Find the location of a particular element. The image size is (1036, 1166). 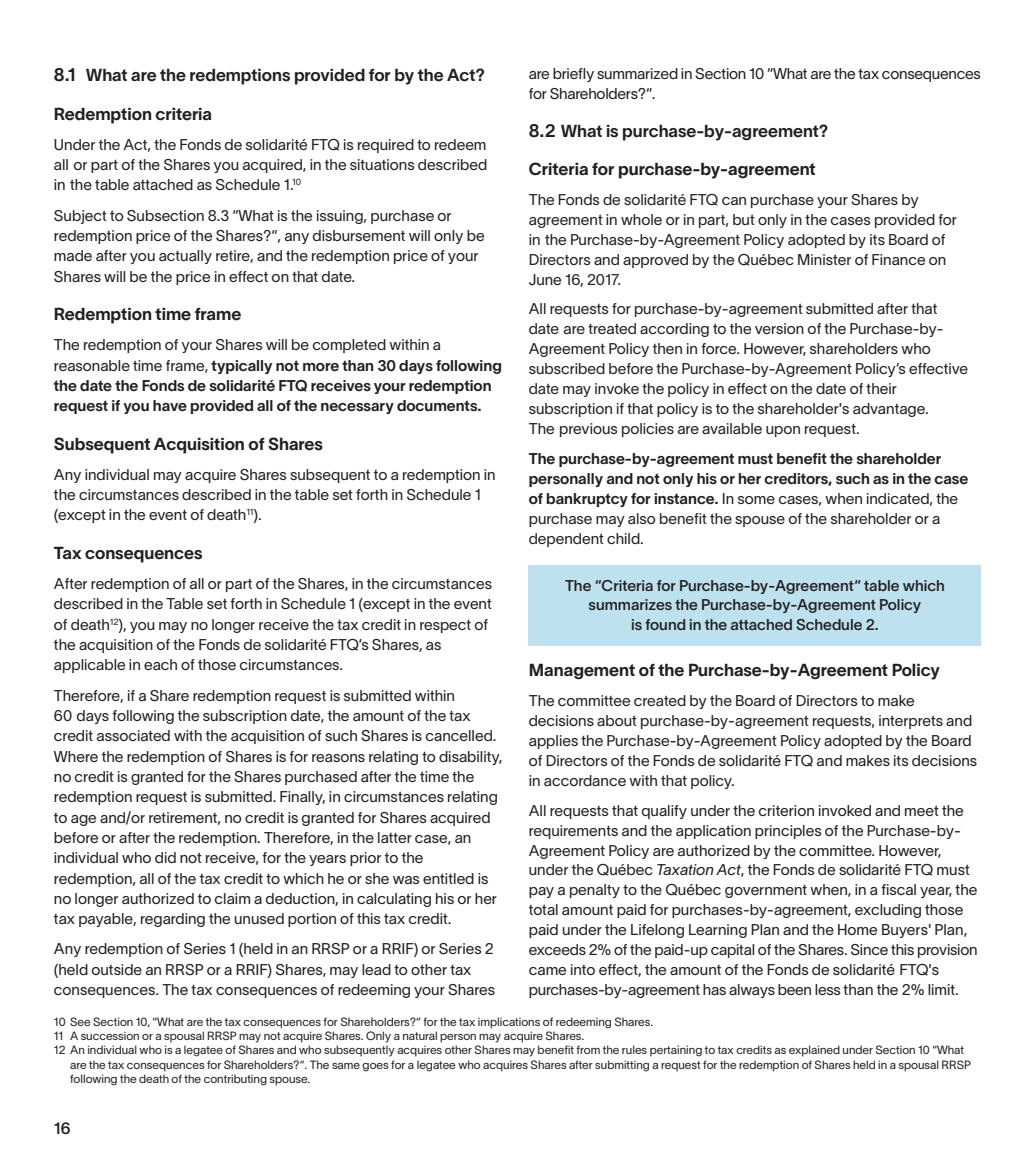

briefly is located at coordinates (573, 75).
